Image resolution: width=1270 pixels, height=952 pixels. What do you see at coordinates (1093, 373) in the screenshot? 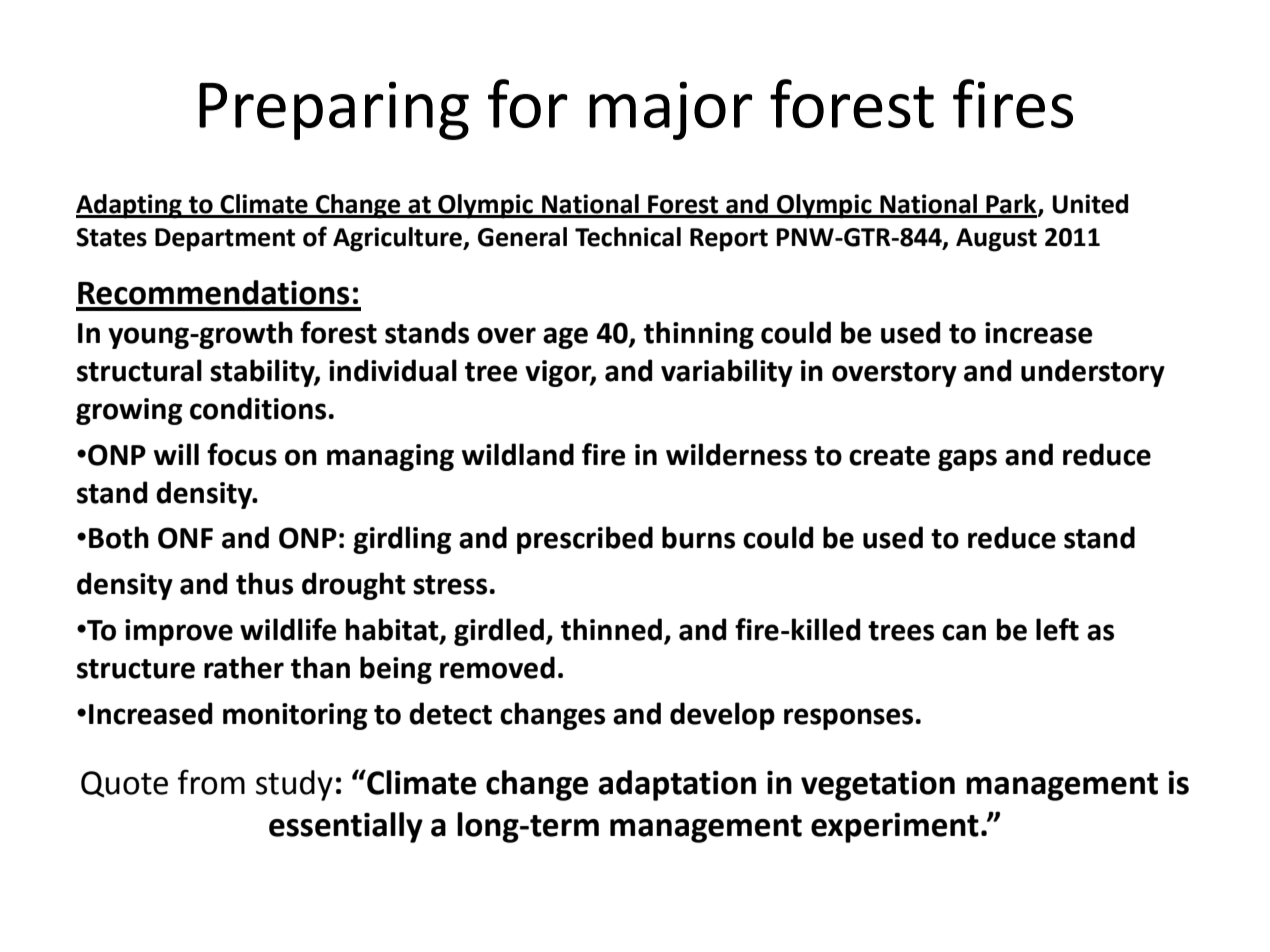
I see `understory` at bounding box center [1093, 373].
